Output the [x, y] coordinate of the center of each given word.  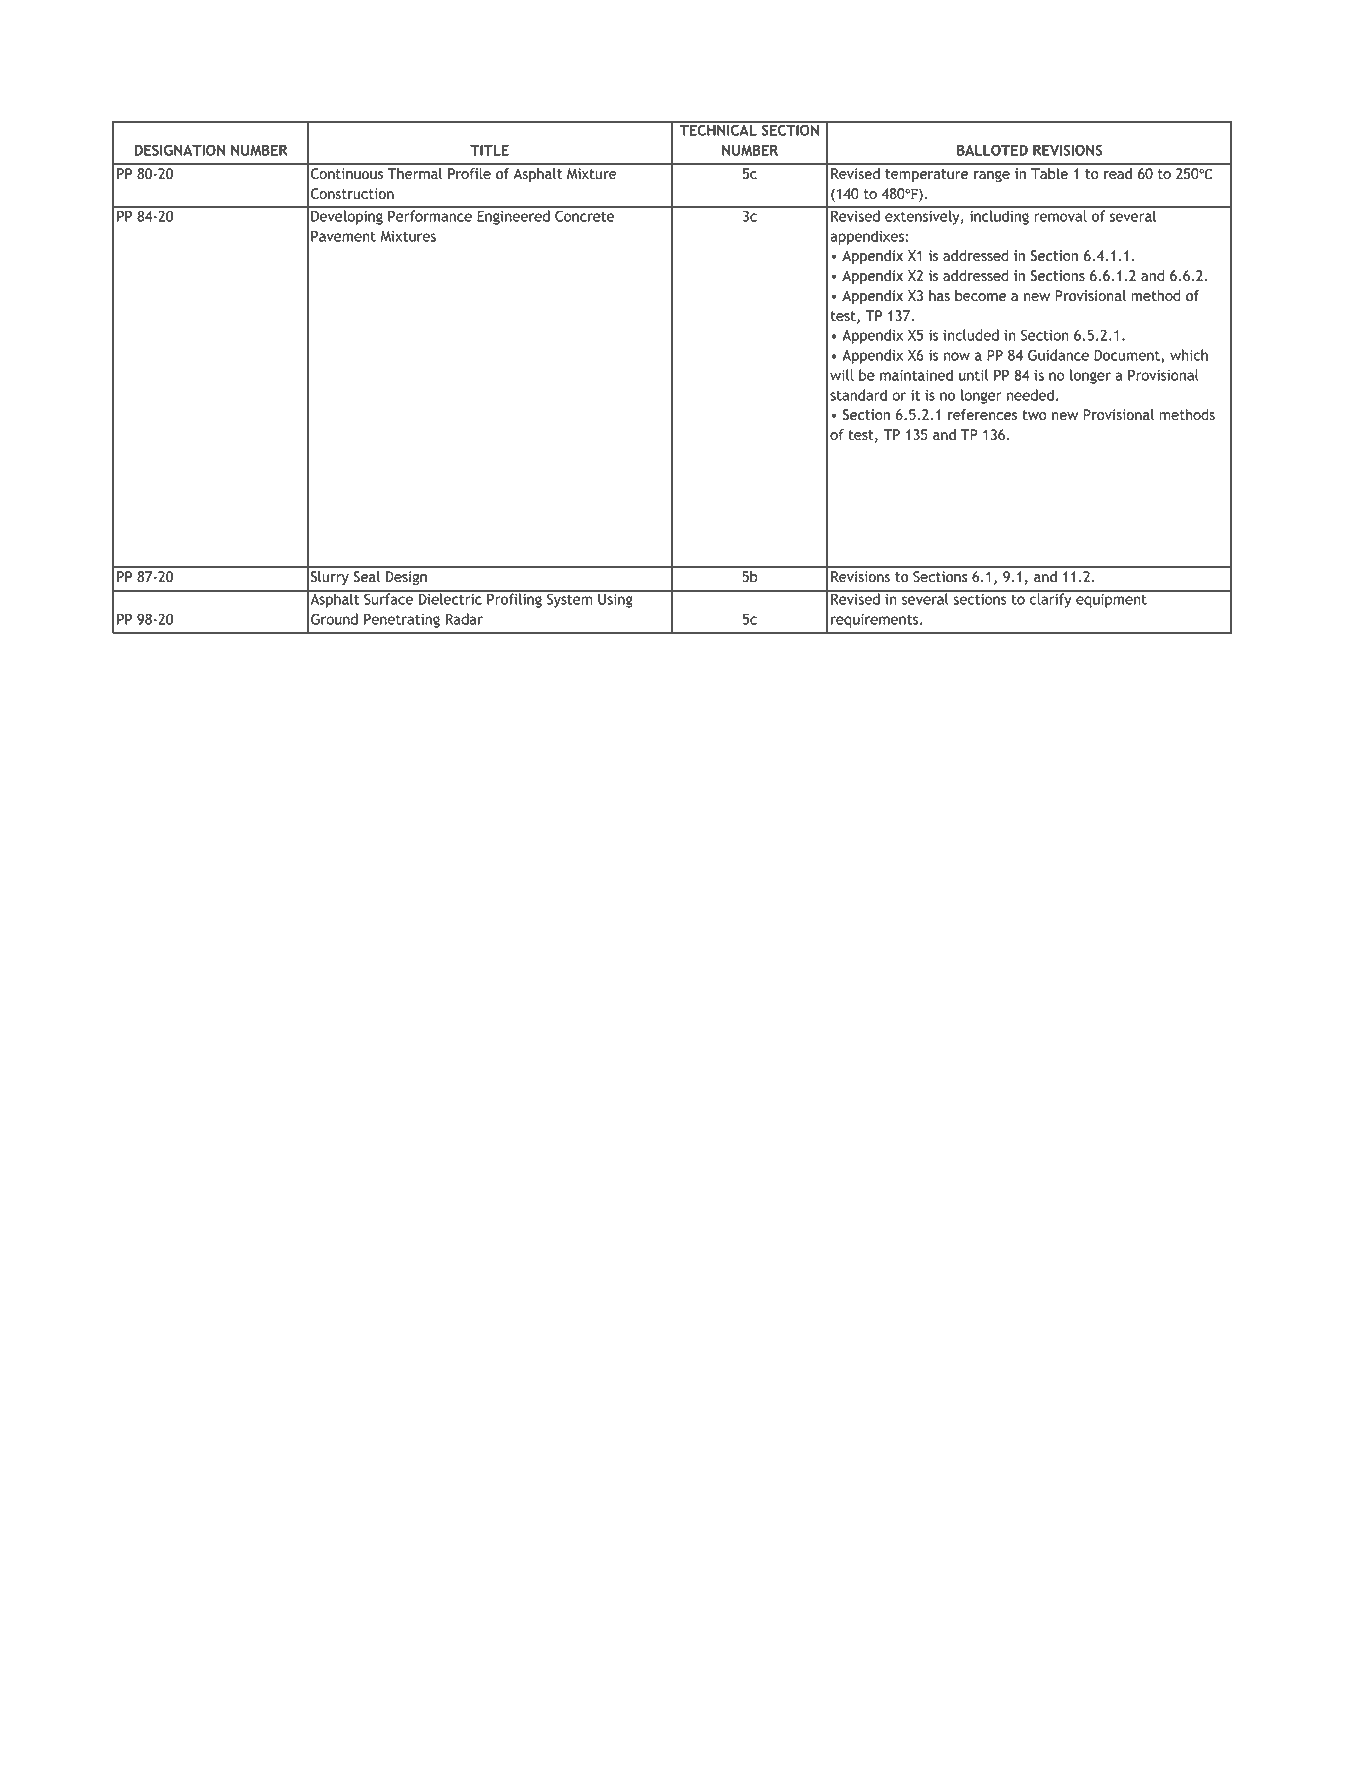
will [842, 375]
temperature [926, 175]
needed [1030, 395]
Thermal [415, 173]
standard [858, 395]
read [1118, 173]
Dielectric [450, 598]
